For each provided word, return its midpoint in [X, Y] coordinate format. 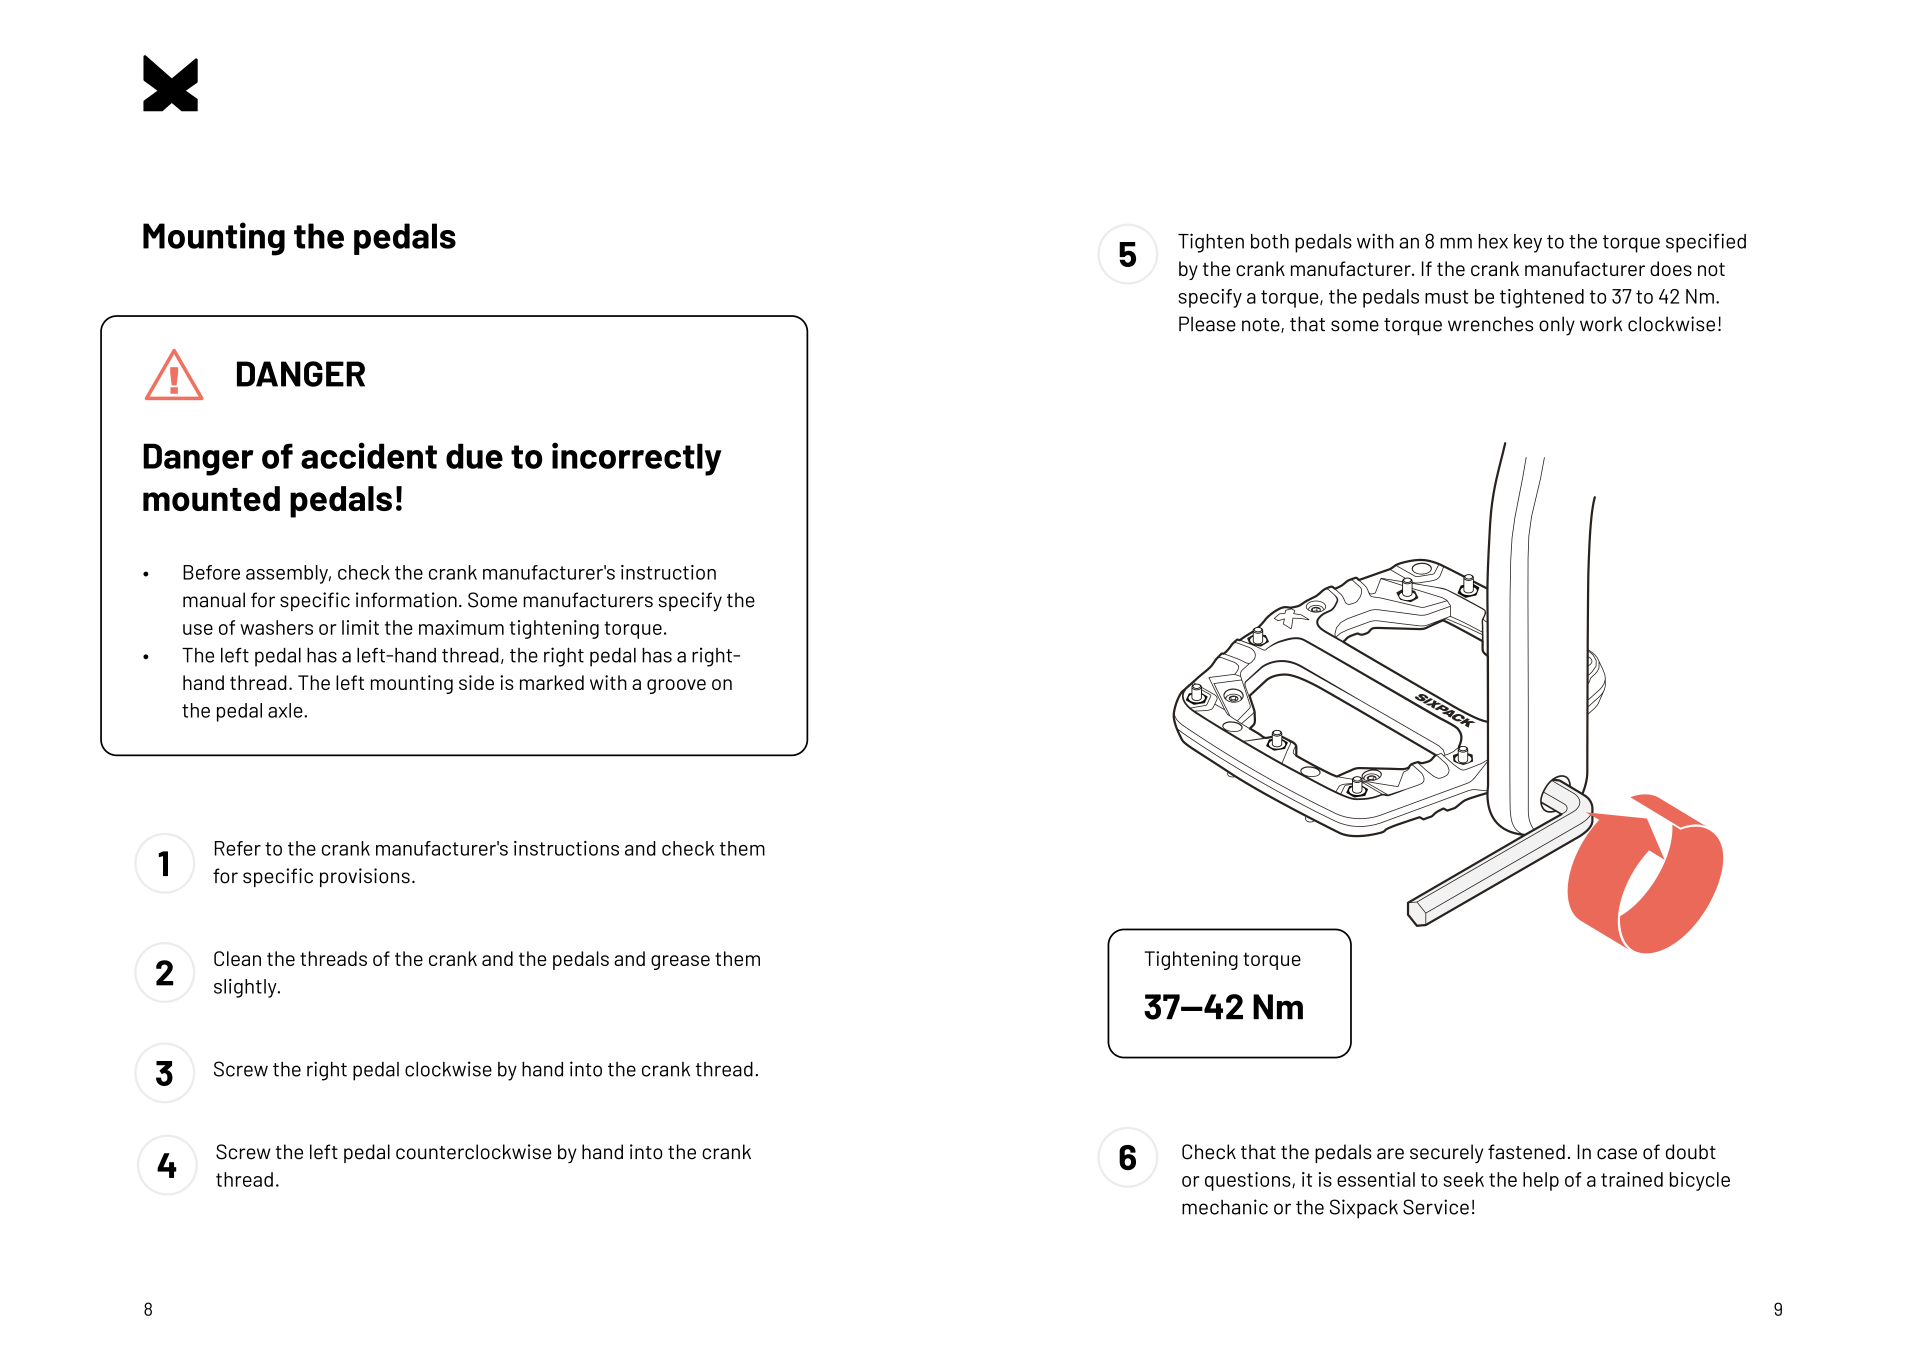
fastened [1526, 1152]
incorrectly [637, 459]
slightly [246, 988]
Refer [238, 848]
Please [1207, 324]
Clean [237, 958]
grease [680, 962]
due [474, 456]
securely [1446, 1153]
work [1601, 324]
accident [369, 455]
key [1528, 243]
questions [1249, 1181]
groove [676, 686]
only [1557, 326]
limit [360, 627]
